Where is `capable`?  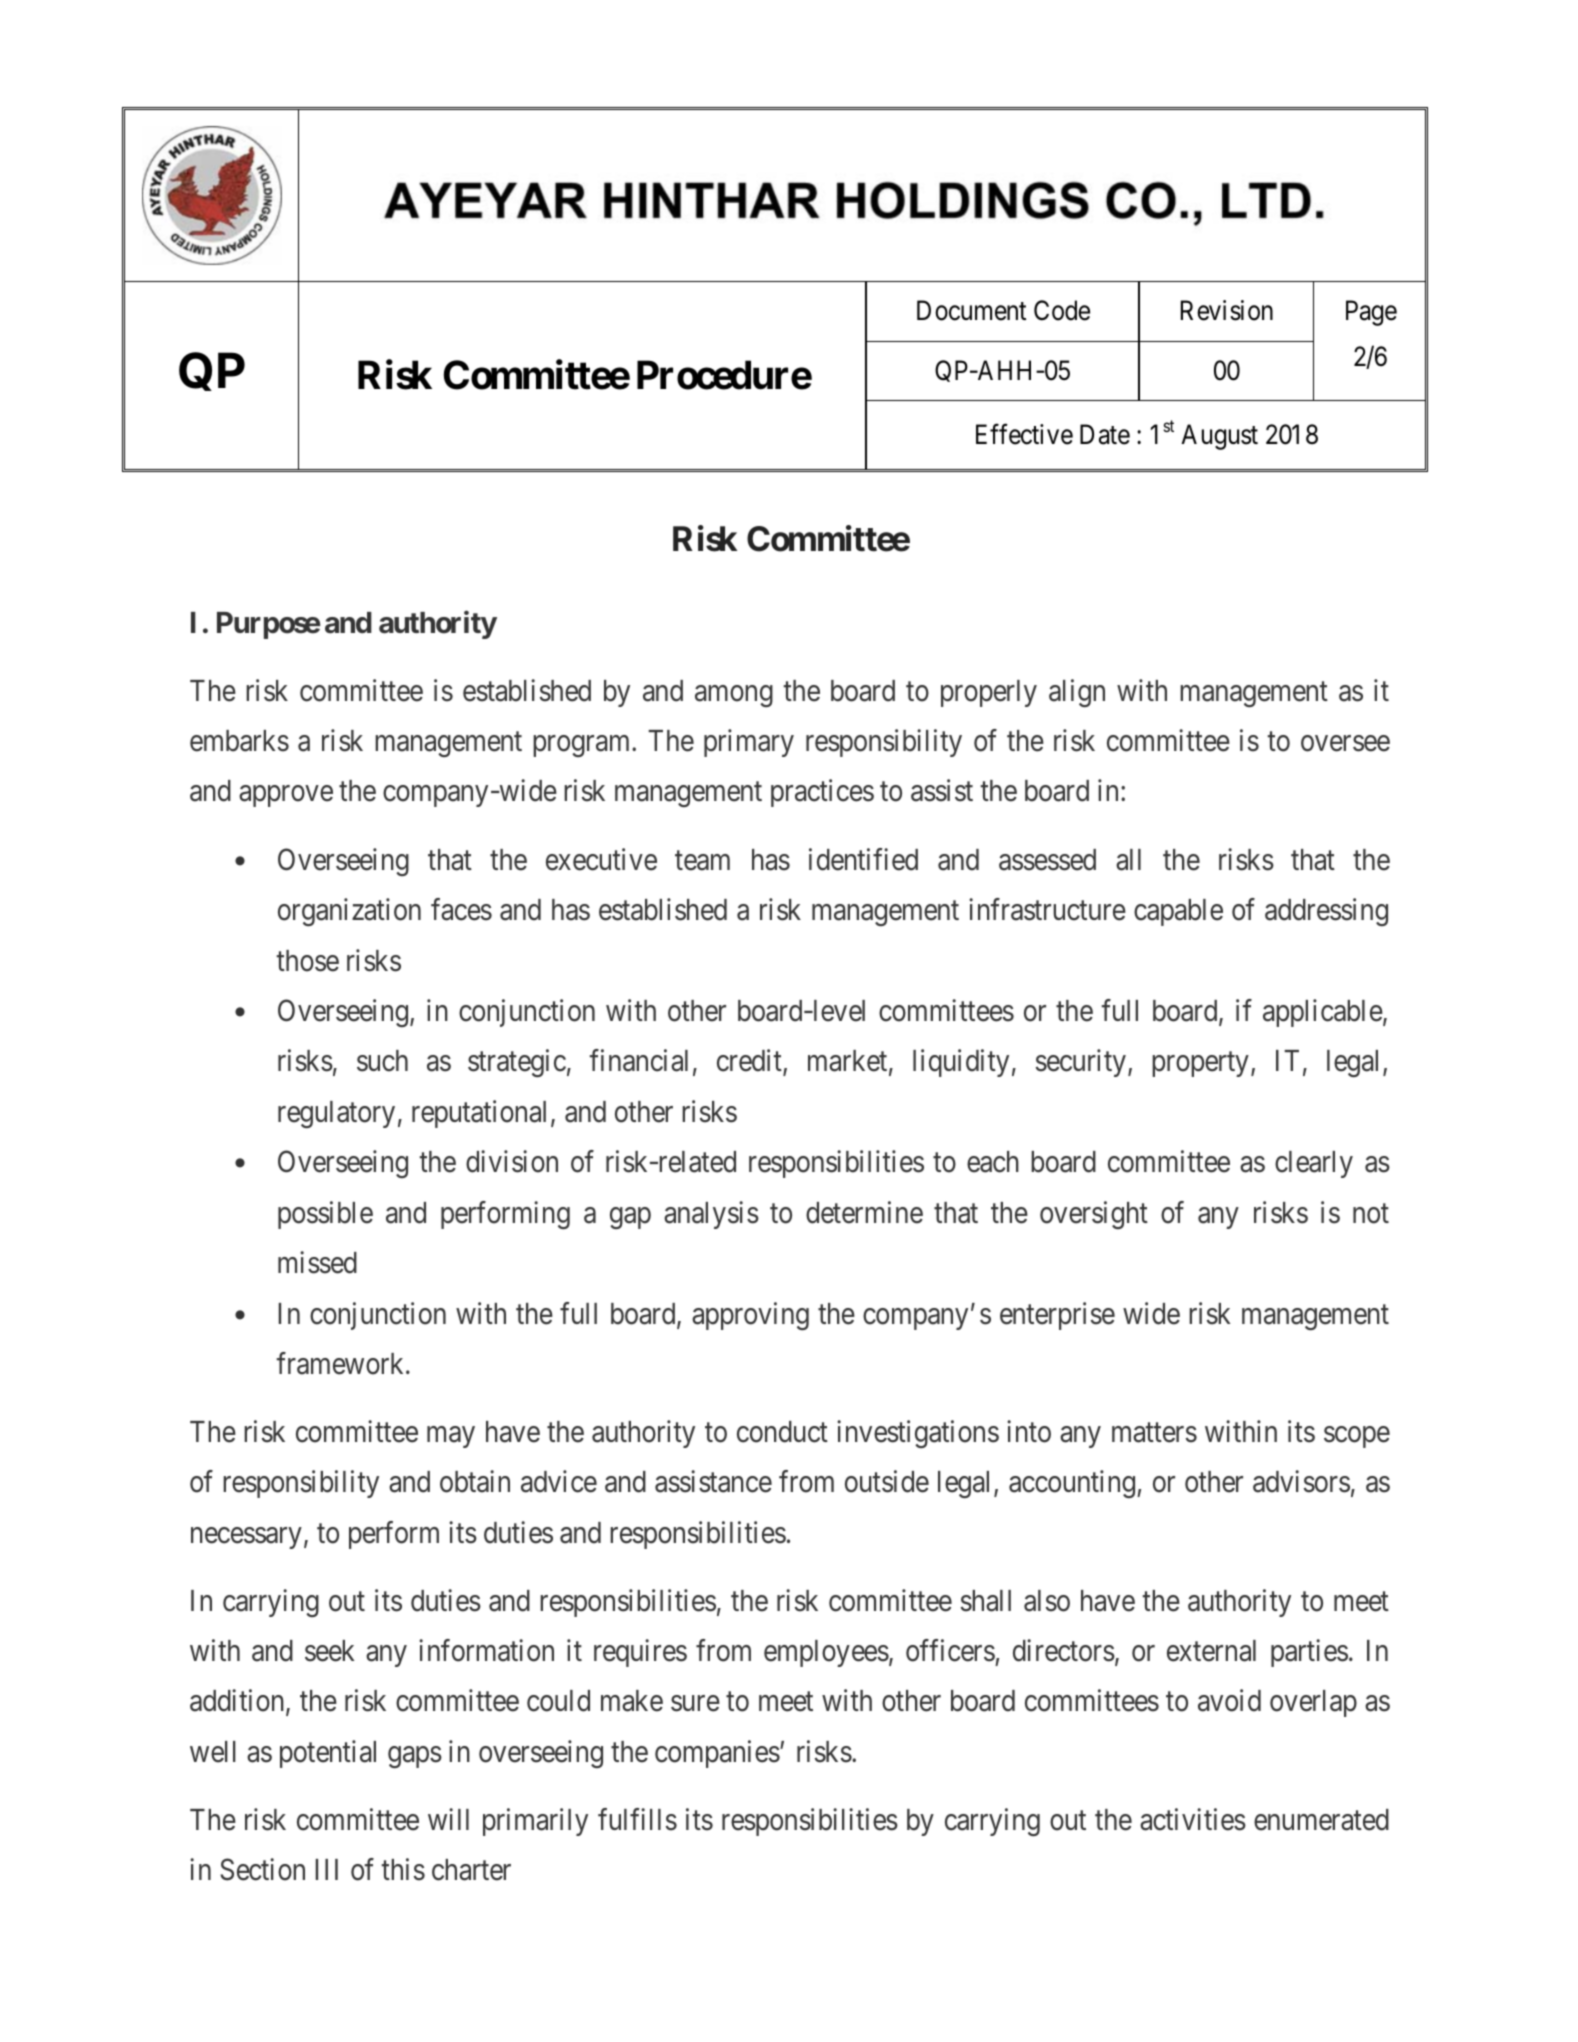
capable is located at coordinates (1178, 912).
